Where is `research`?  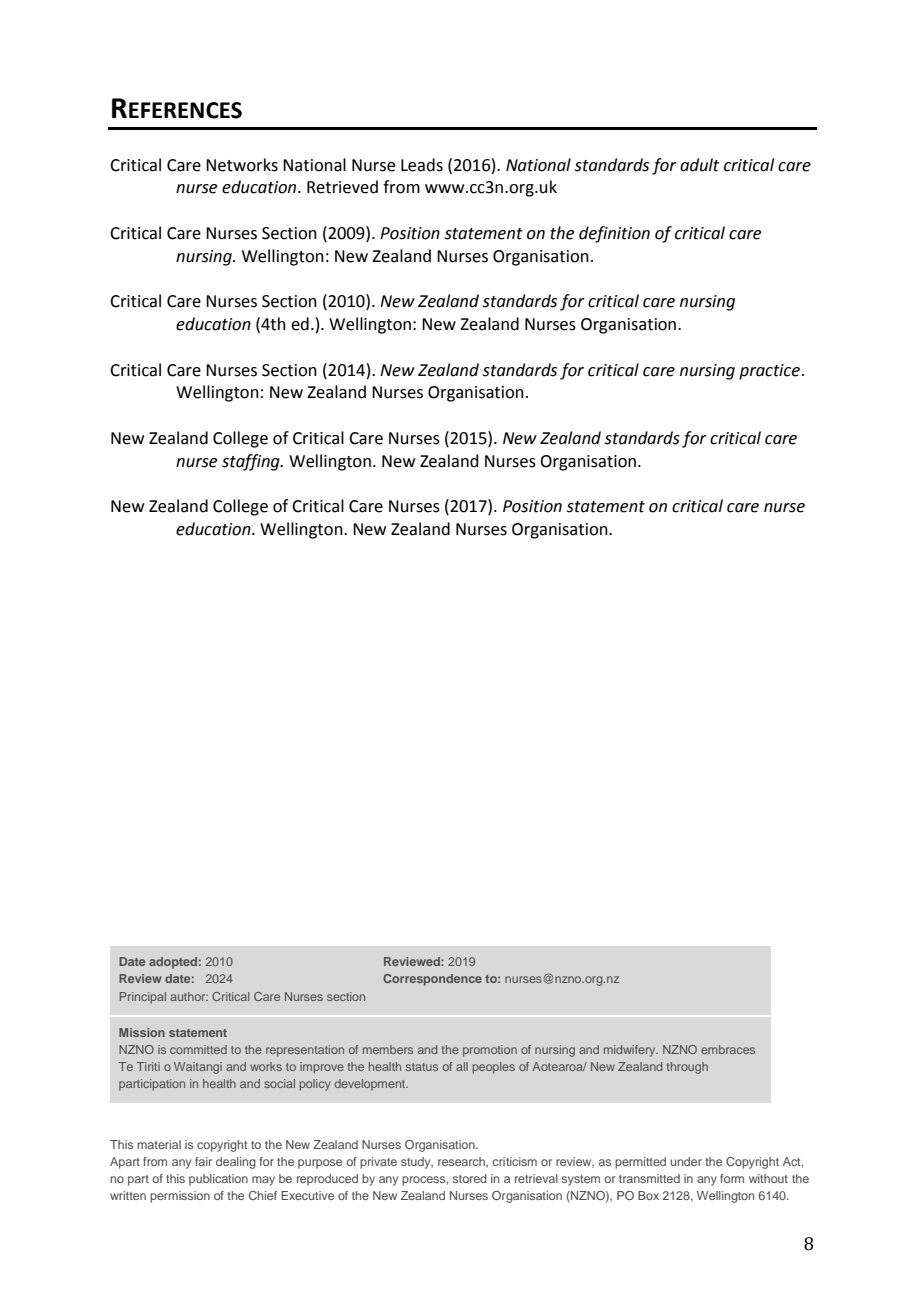
research is located at coordinates (463, 1162).
